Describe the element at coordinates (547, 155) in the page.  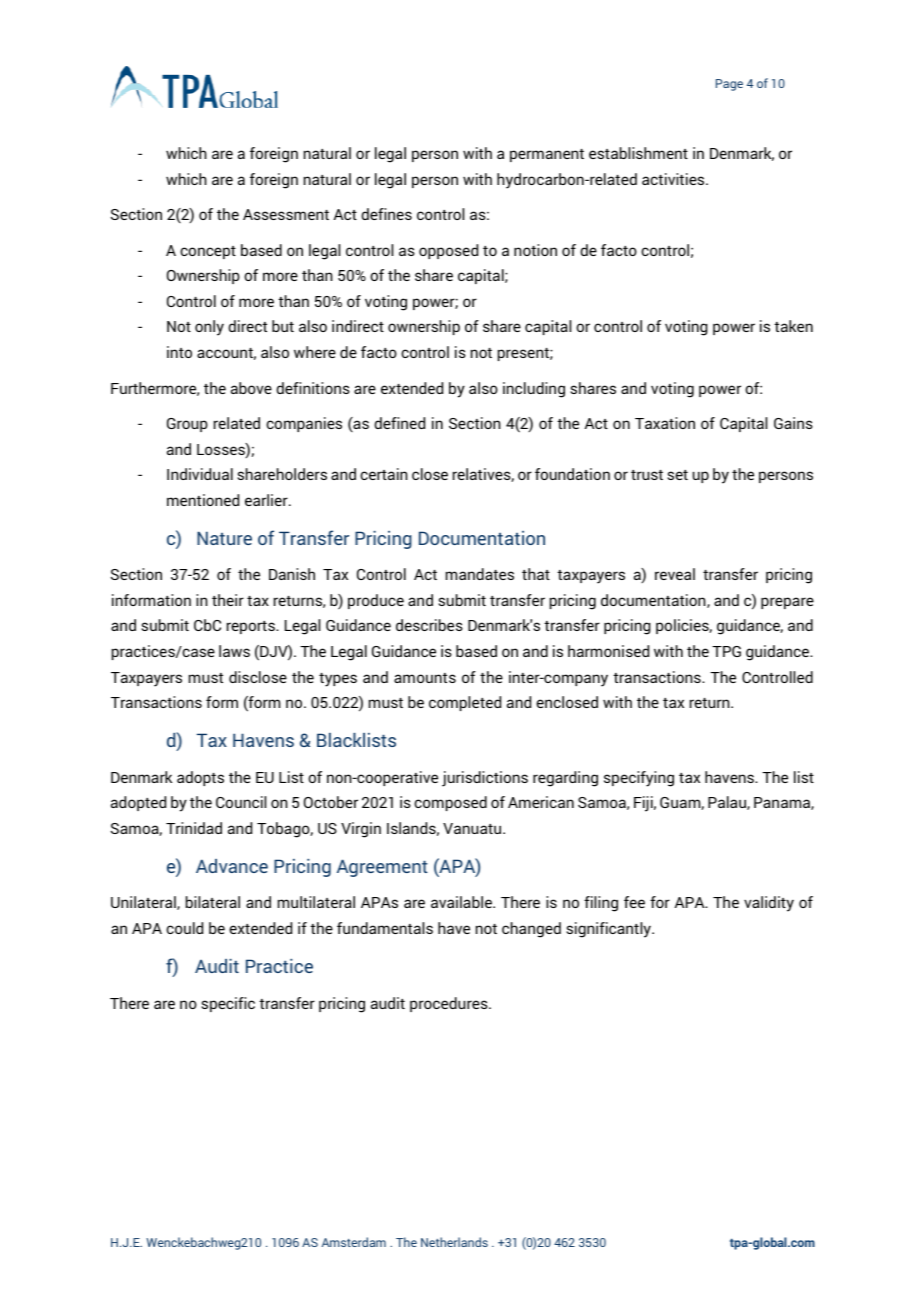
I see `permanent` at that location.
